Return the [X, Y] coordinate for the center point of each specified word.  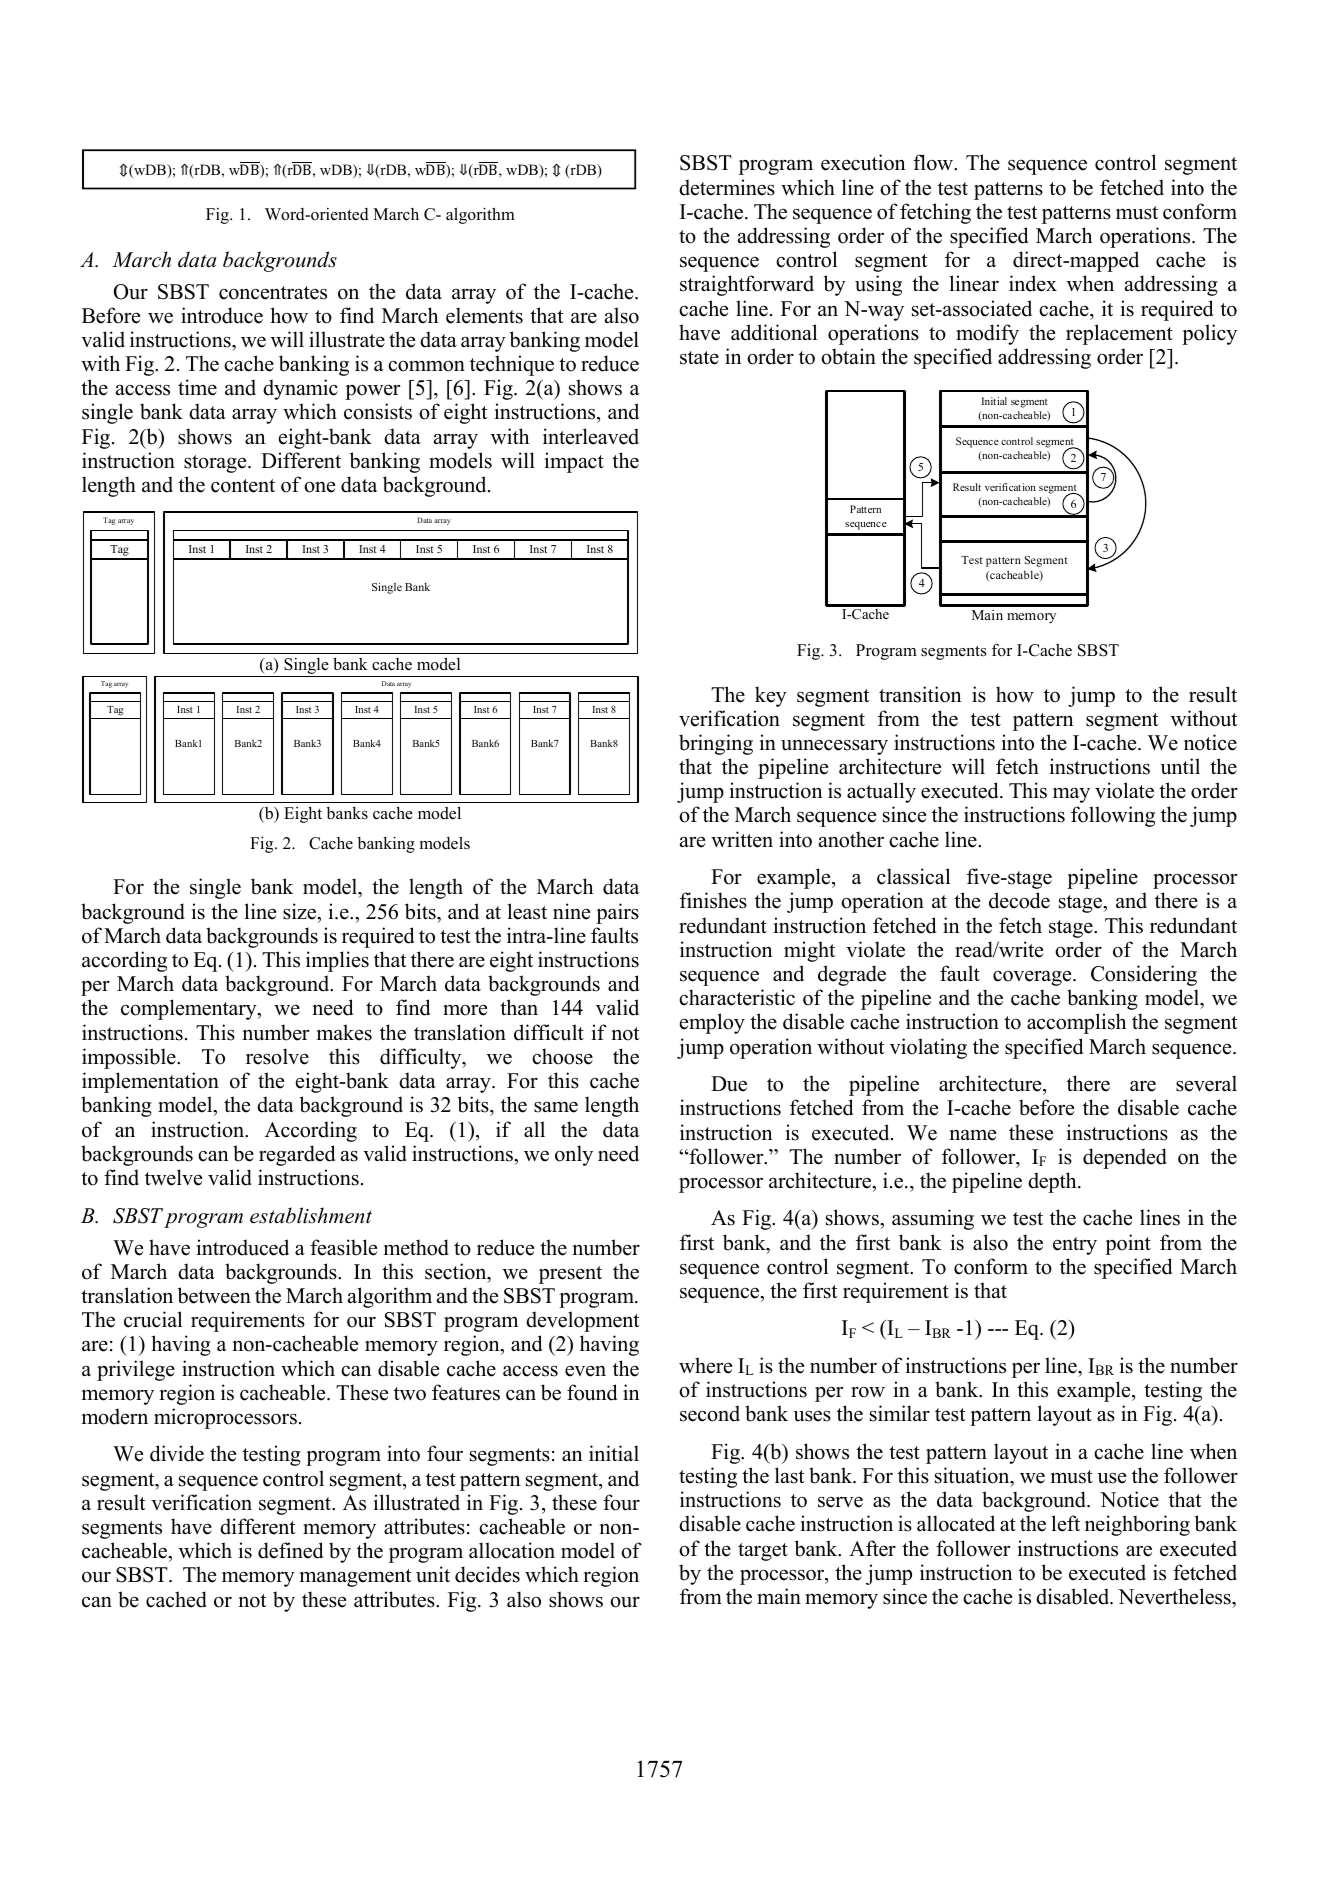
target [763, 1552]
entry [1075, 1246]
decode [1019, 900]
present [570, 1275]
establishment [311, 1215]
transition [920, 694]
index [1033, 283]
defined [290, 1550]
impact [574, 462]
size [301, 911]
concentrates [273, 293]
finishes [713, 900]
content [243, 486]
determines [727, 187]
